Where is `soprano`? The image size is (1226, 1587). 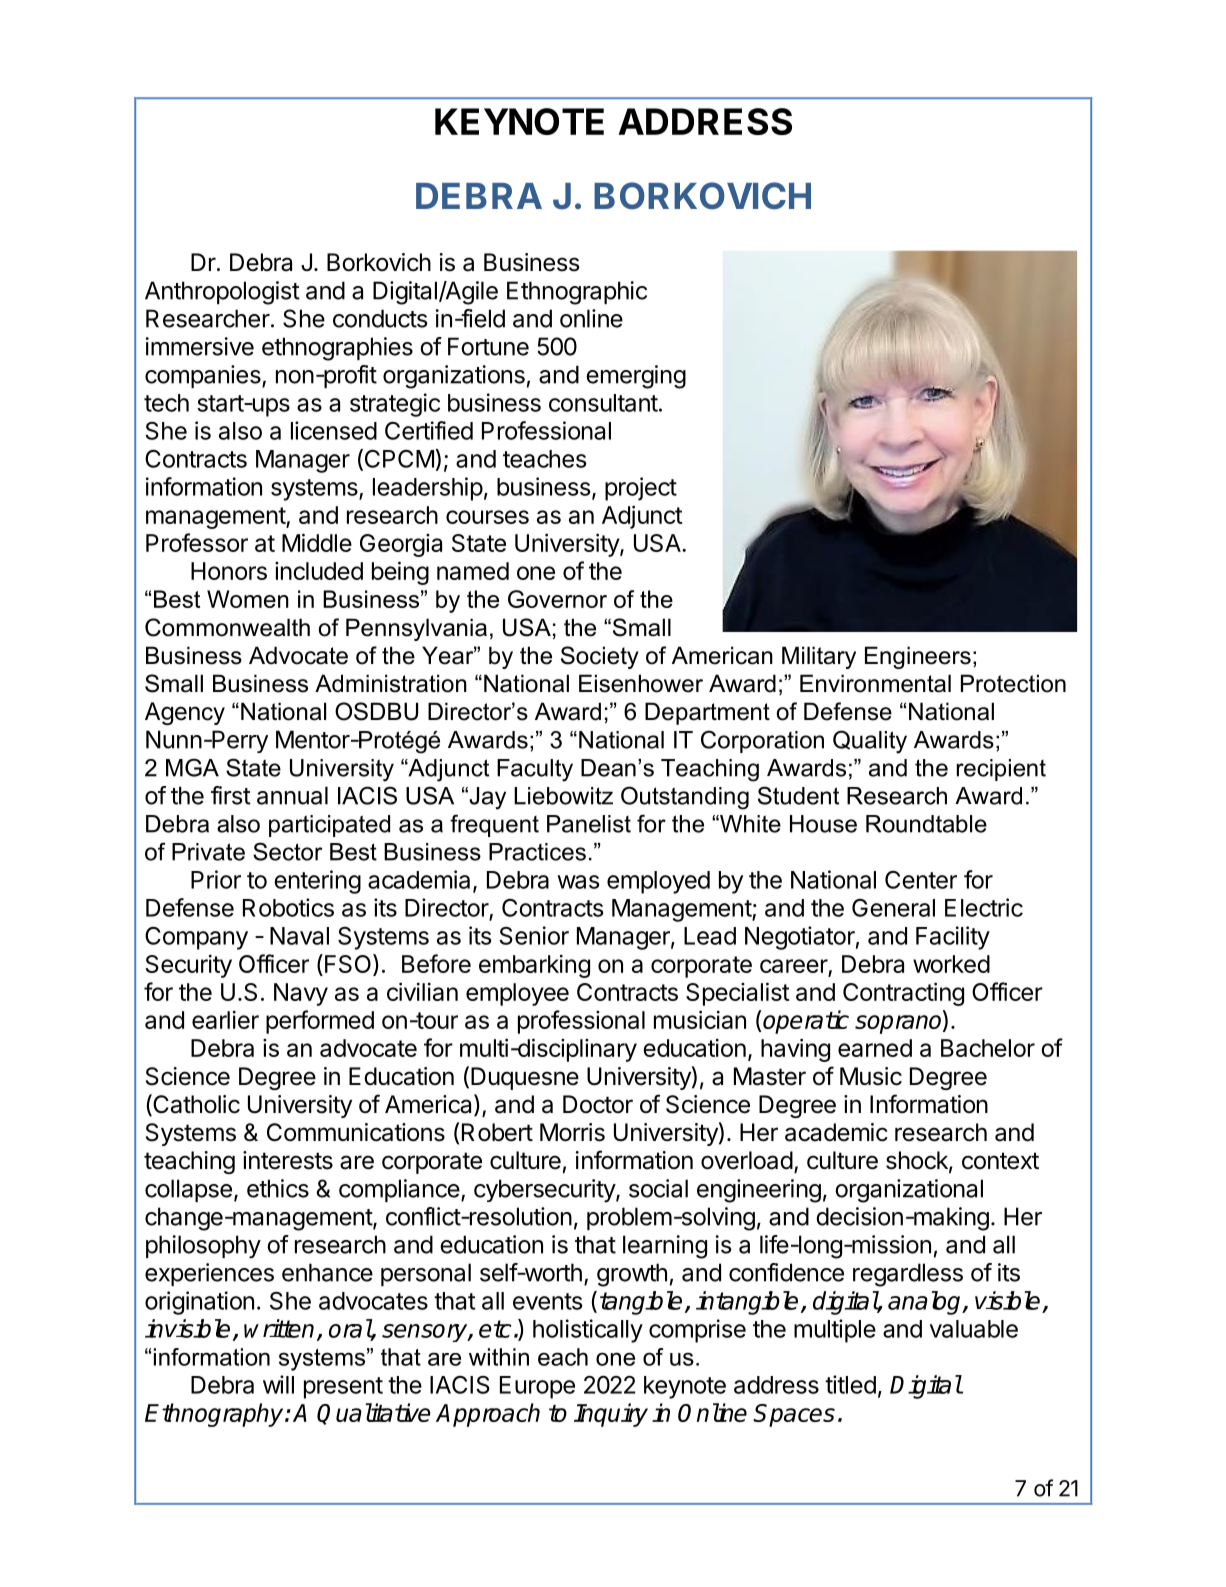 soprano is located at coordinates (899, 1024).
